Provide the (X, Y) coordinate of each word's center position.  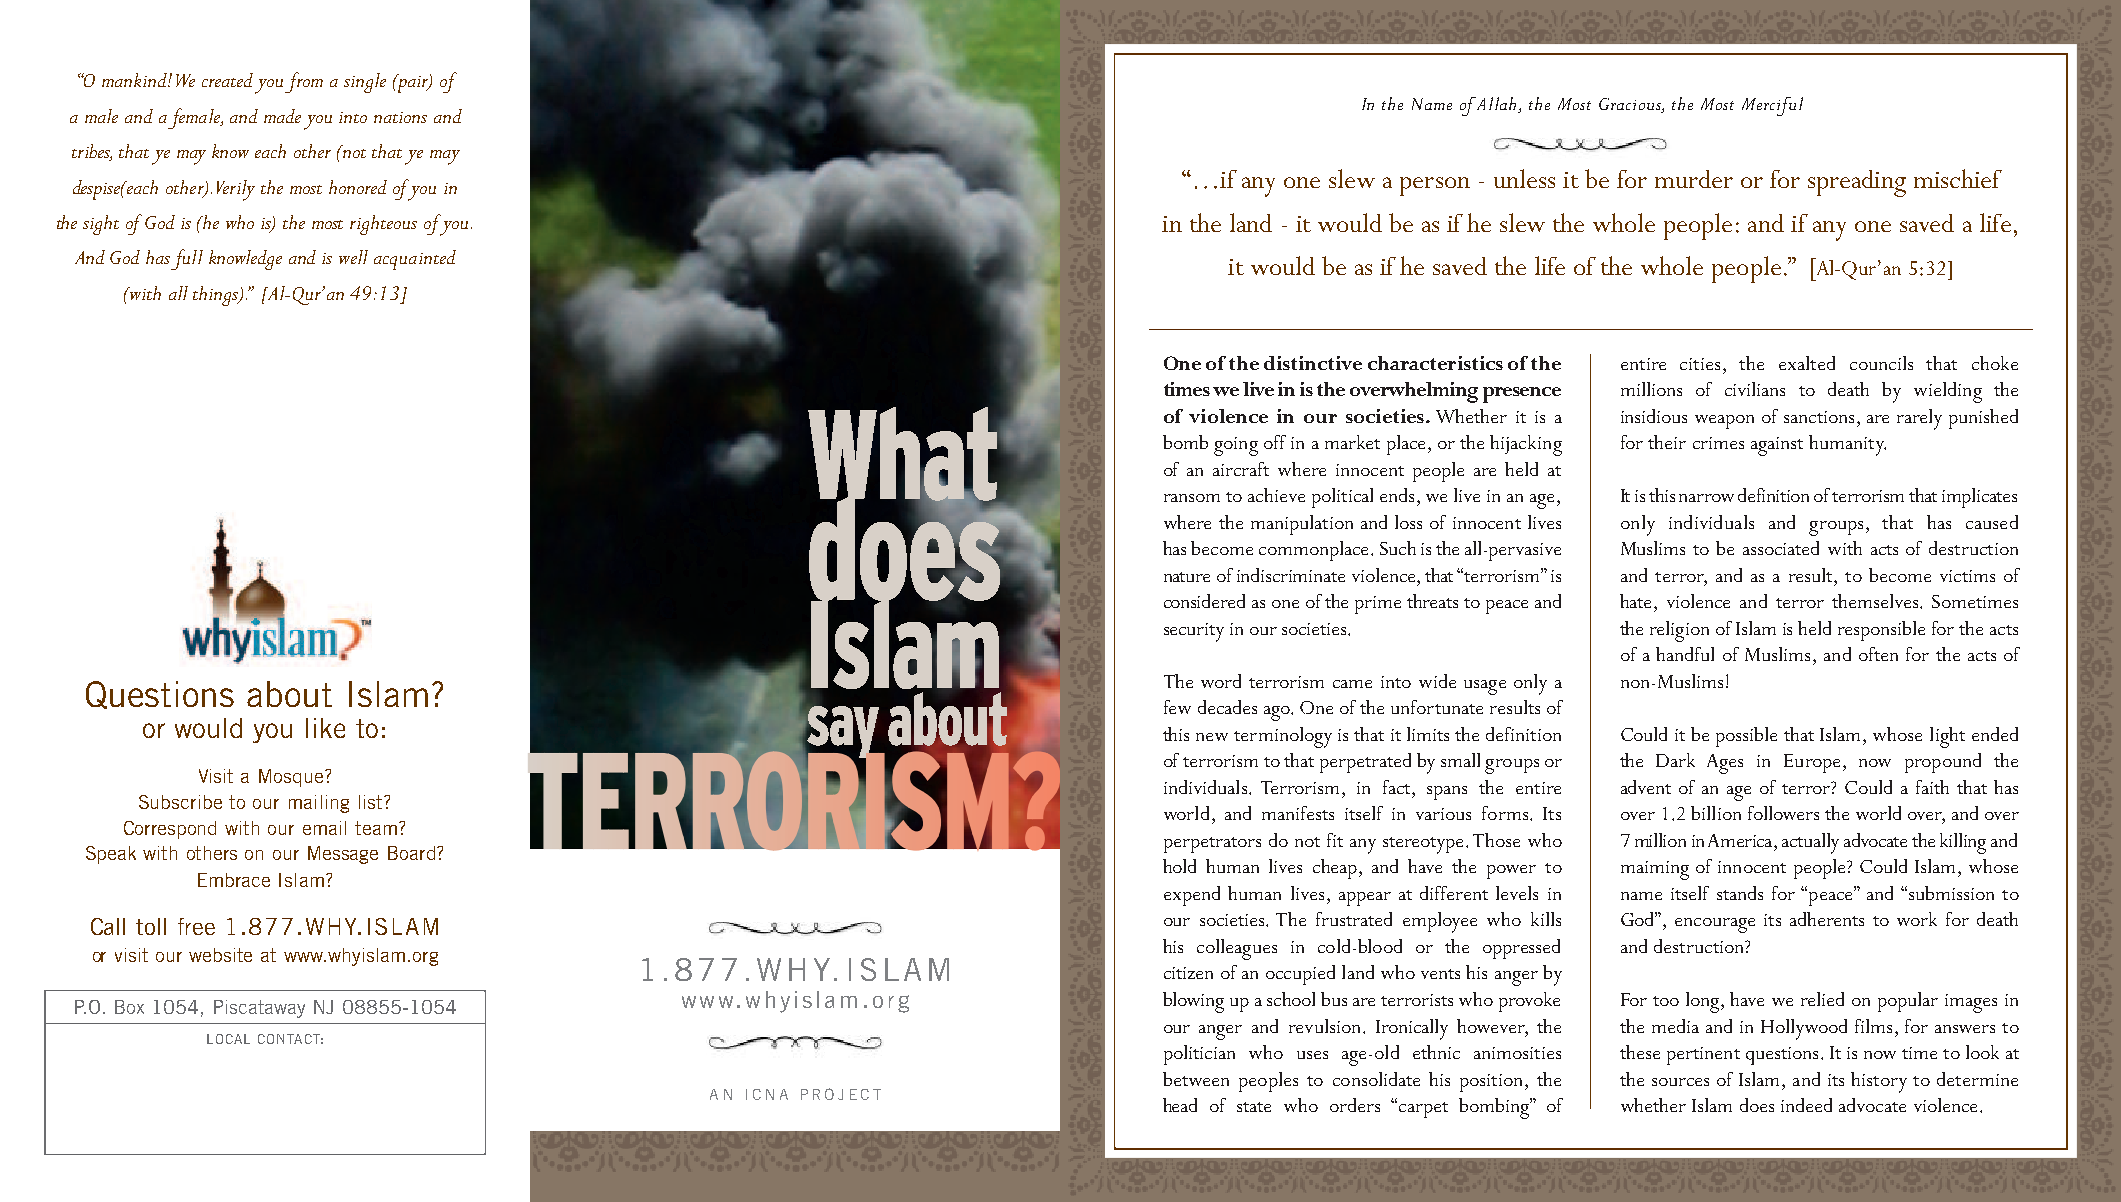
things (217, 296)
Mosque (292, 778)
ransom (1192, 498)
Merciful (1772, 106)
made (282, 116)
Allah (1498, 103)
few (1177, 707)
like (325, 728)
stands (1740, 893)
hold (1179, 866)
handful (1685, 654)
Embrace (234, 880)
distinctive (1313, 363)
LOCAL (228, 1039)
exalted (1807, 363)
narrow (1706, 498)
